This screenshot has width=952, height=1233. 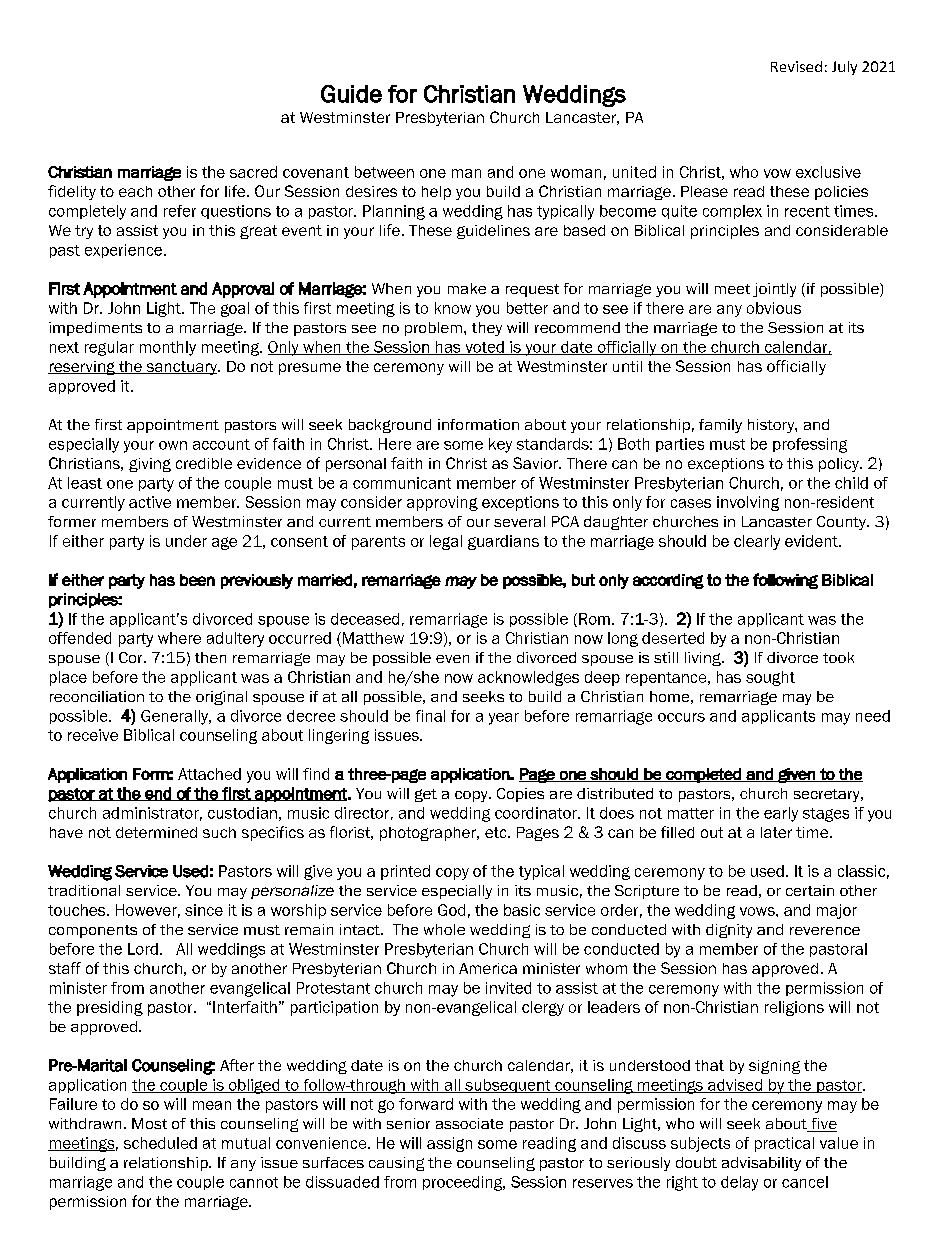 What do you see at coordinates (160, 1143) in the screenshot?
I see `scheduled` at bounding box center [160, 1143].
